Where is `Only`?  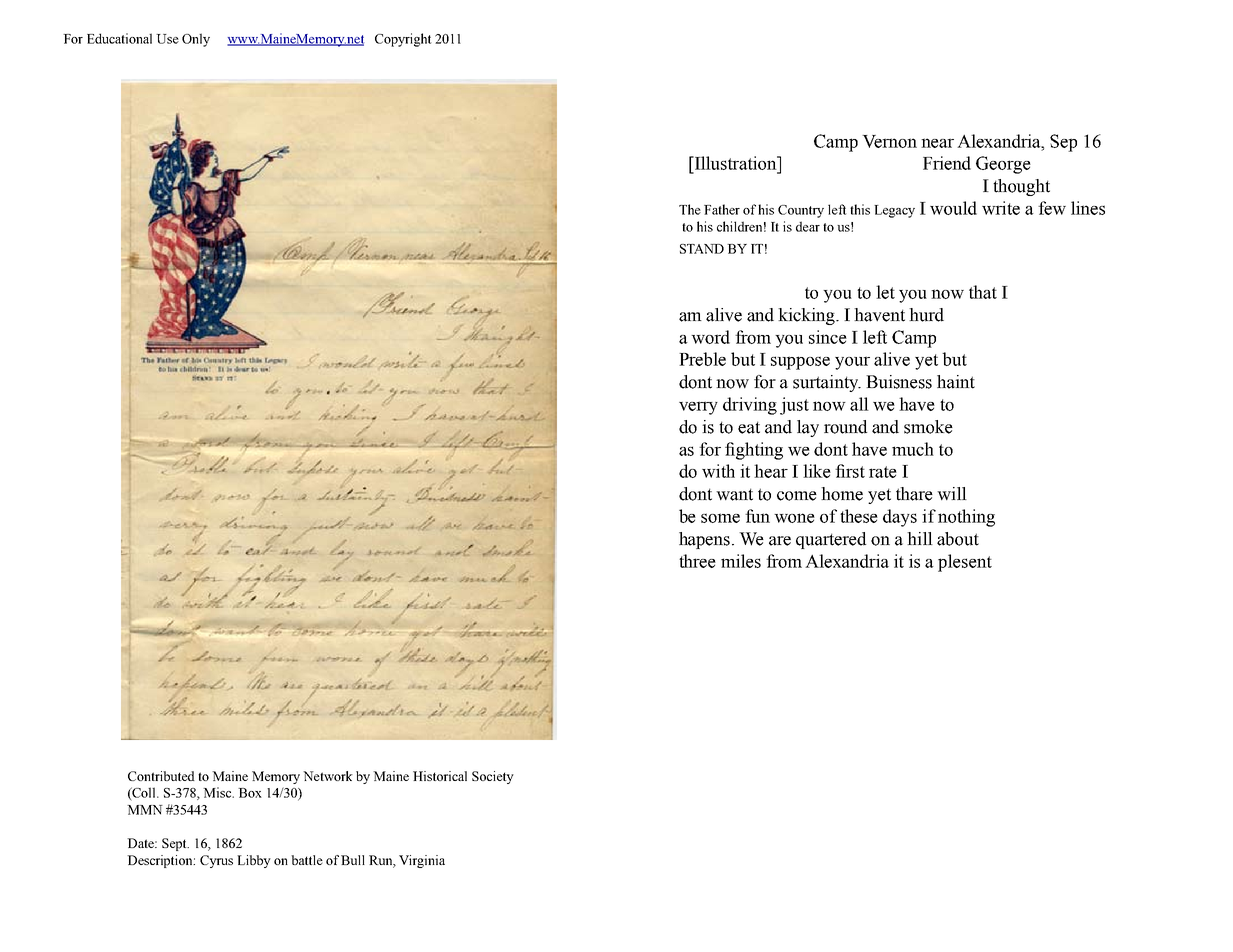
Only is located at coordinates (196, 40).
